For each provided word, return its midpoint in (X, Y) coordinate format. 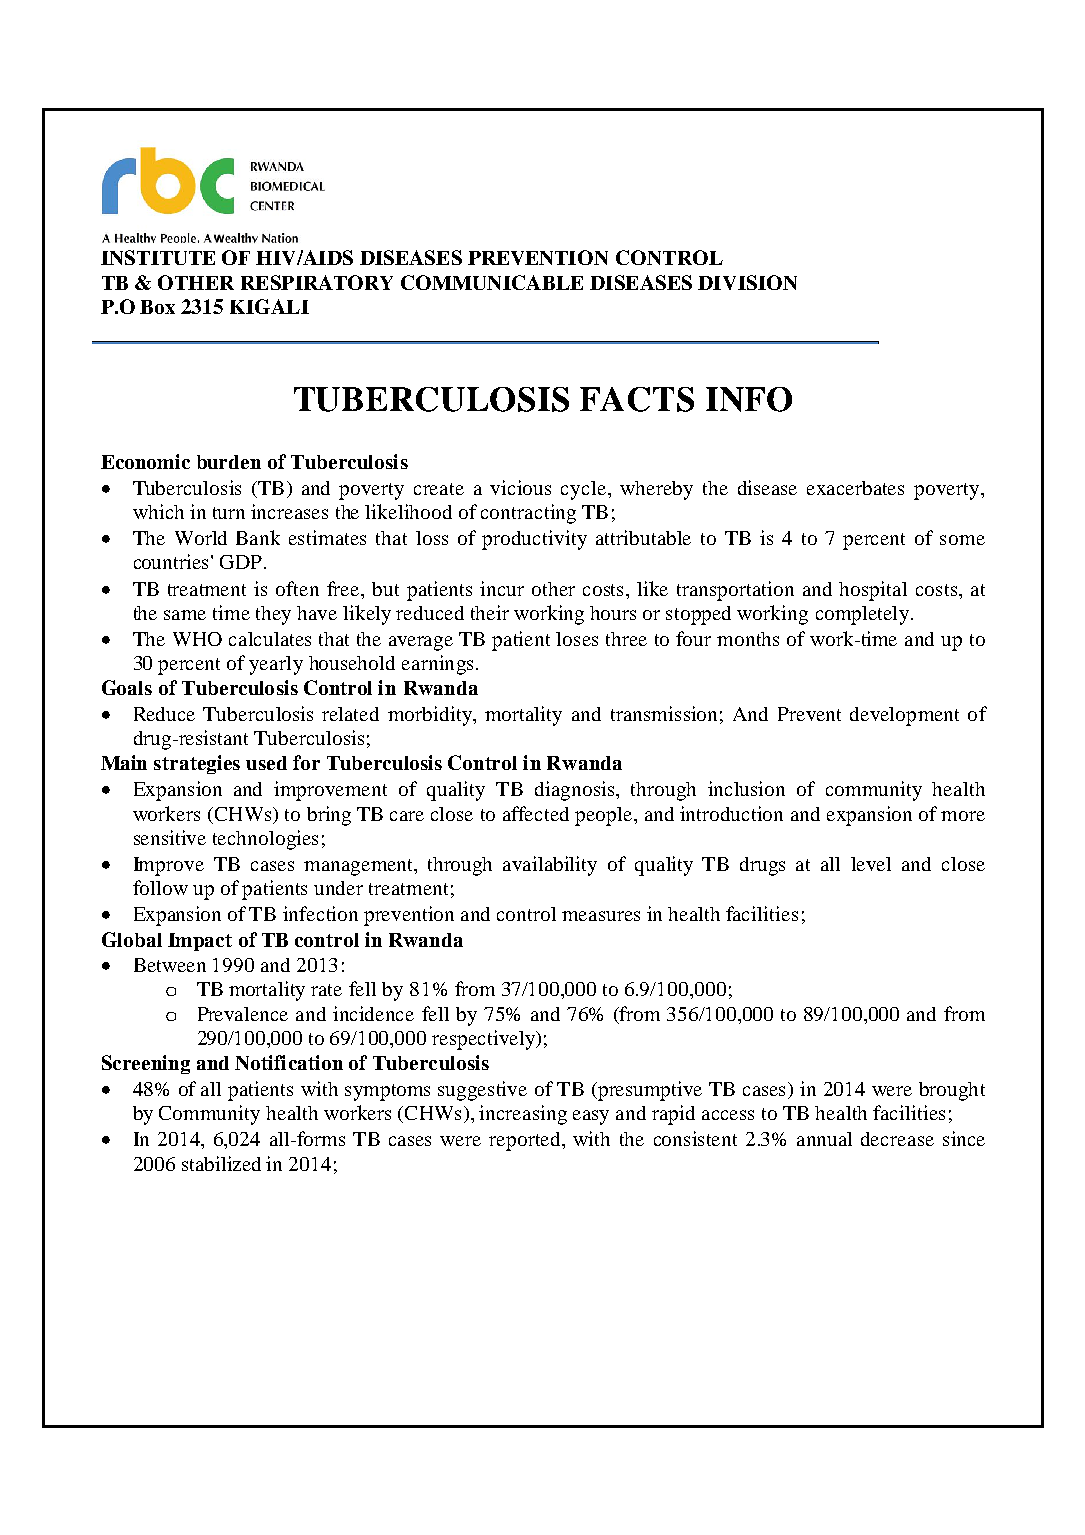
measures (601, 916)
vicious (520, 487)
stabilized (221, 1163)
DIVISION (747, 282)
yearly (276, 665)
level (871, 864)
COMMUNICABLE (492, 282)
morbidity (431, 716)
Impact (200, 942)
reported (526, 1141)
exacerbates (855, 488)
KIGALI (269, 306)
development (904, 716)
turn (229, 513)
